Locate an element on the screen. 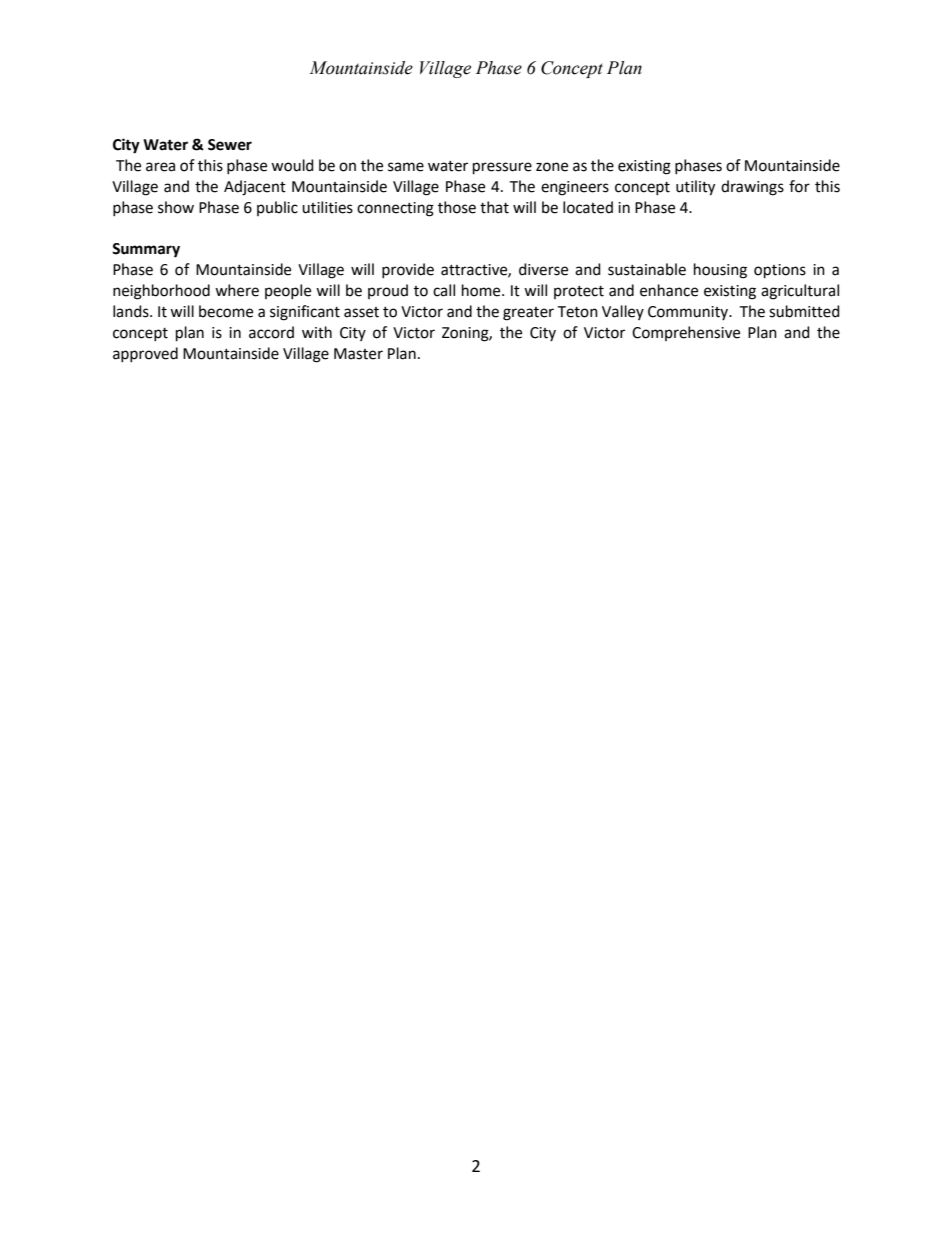 The width and height of the screenshot is (952, 1233). show is located at coordinates (176, 207).
